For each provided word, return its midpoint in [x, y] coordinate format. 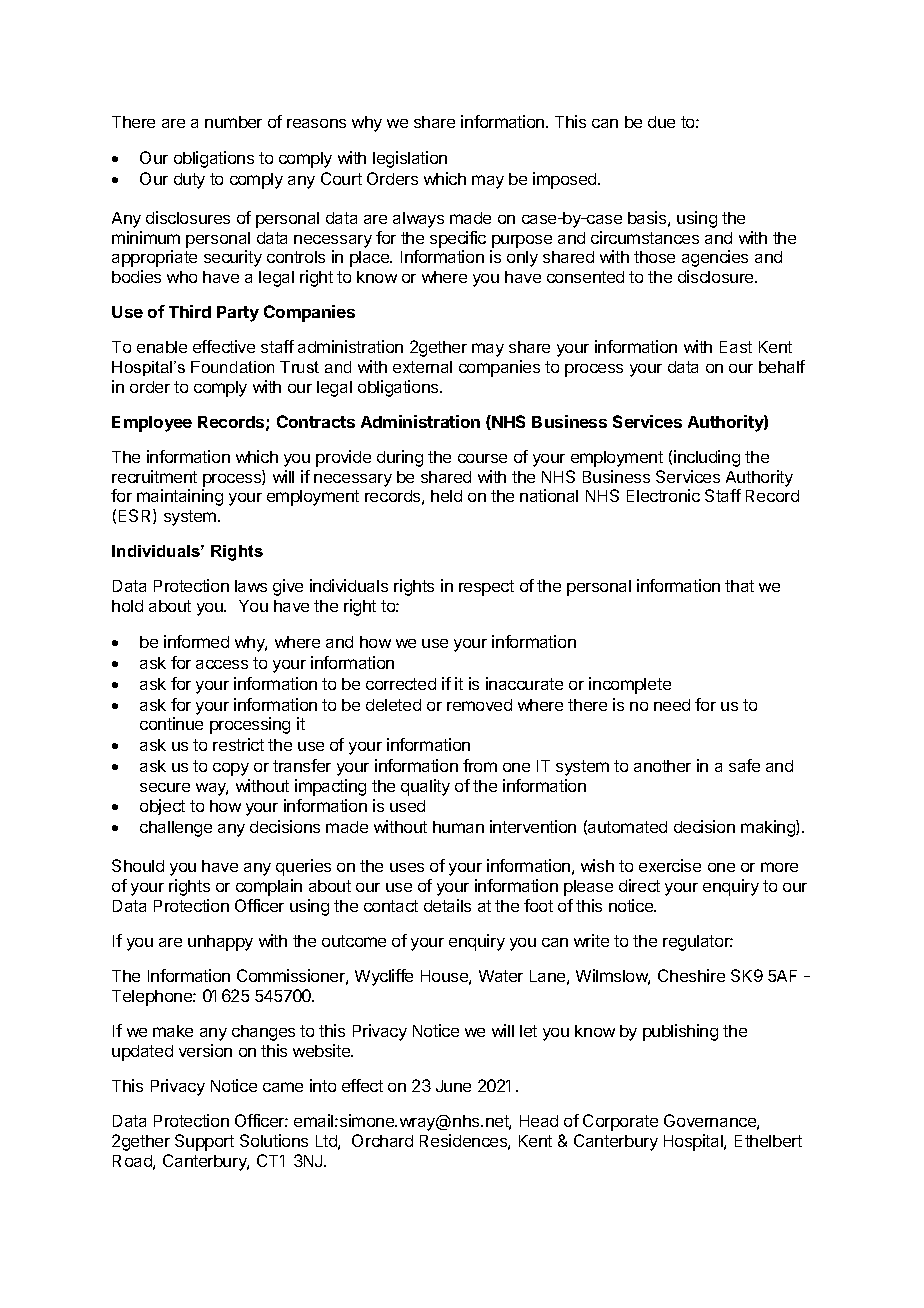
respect [486, 588]
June [453, 1086]
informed [196, 641]
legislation [410, 159]
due [661, 122]
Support [204, 1142]
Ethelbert [768, 1141]
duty [189, 181]
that [739, 586]
